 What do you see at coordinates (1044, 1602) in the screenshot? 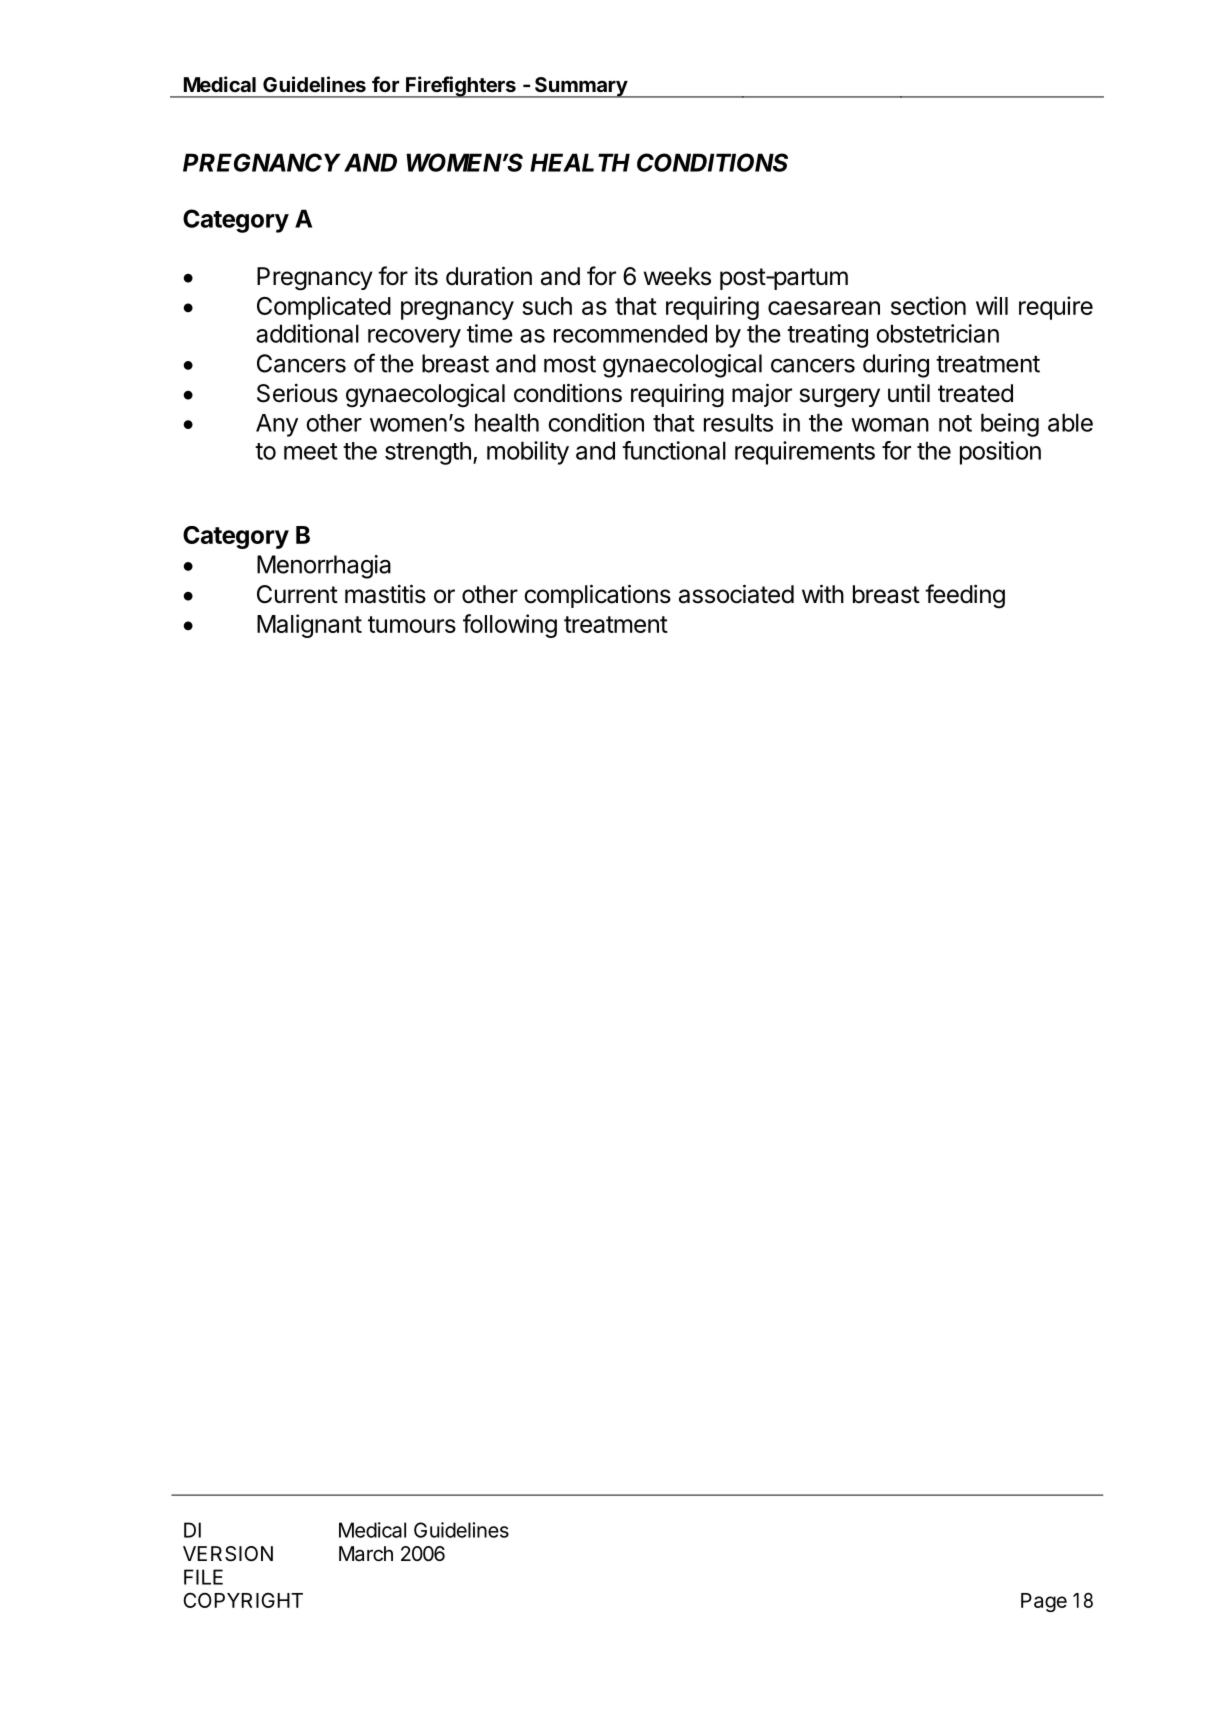
I see `Page` at bounding box center [1044, 1602].
